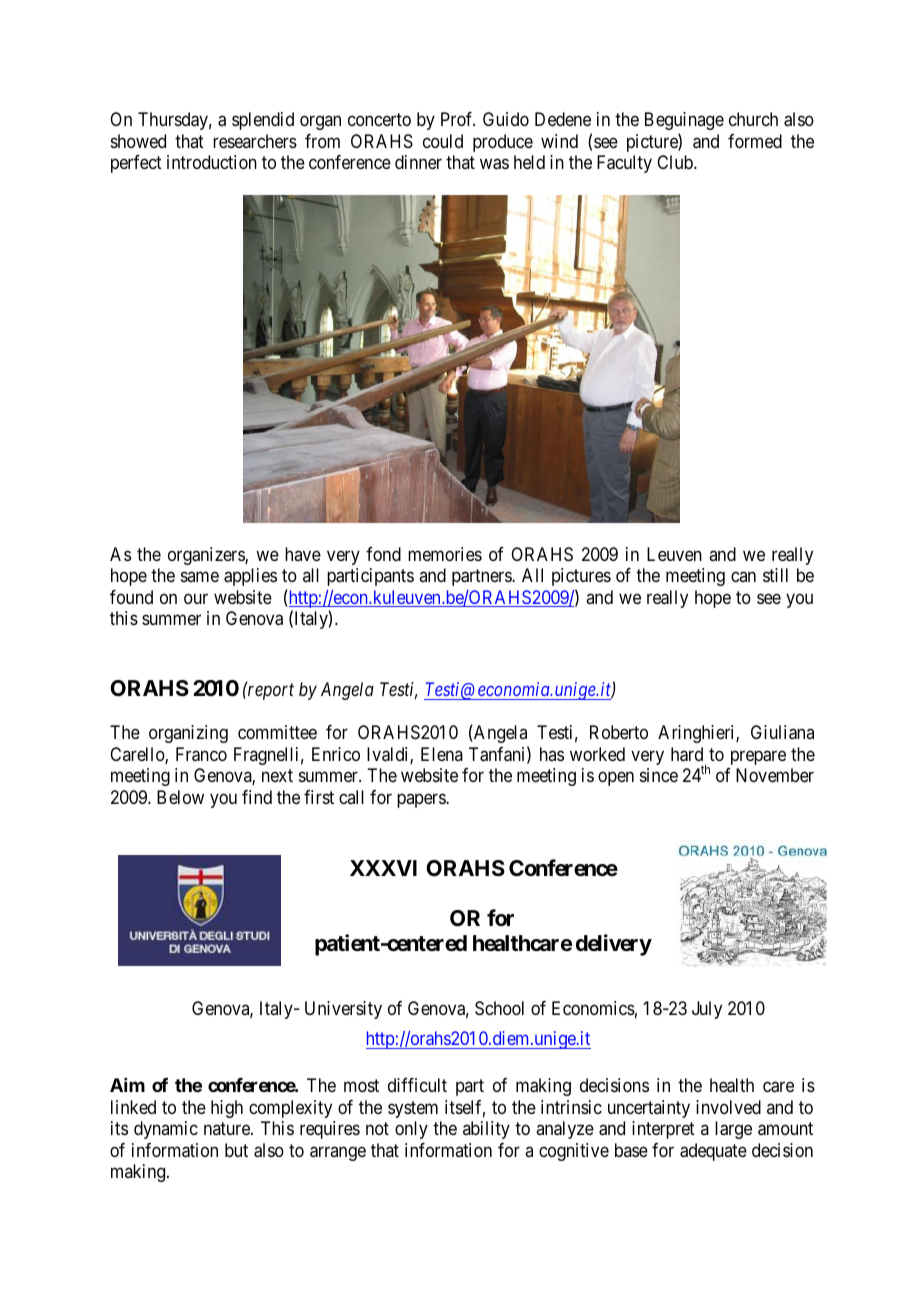 The width and height of the screenshot is (924, 1308). Describe the element at coordinates (196, 598) in the screenshot. I see `our` at that location.
